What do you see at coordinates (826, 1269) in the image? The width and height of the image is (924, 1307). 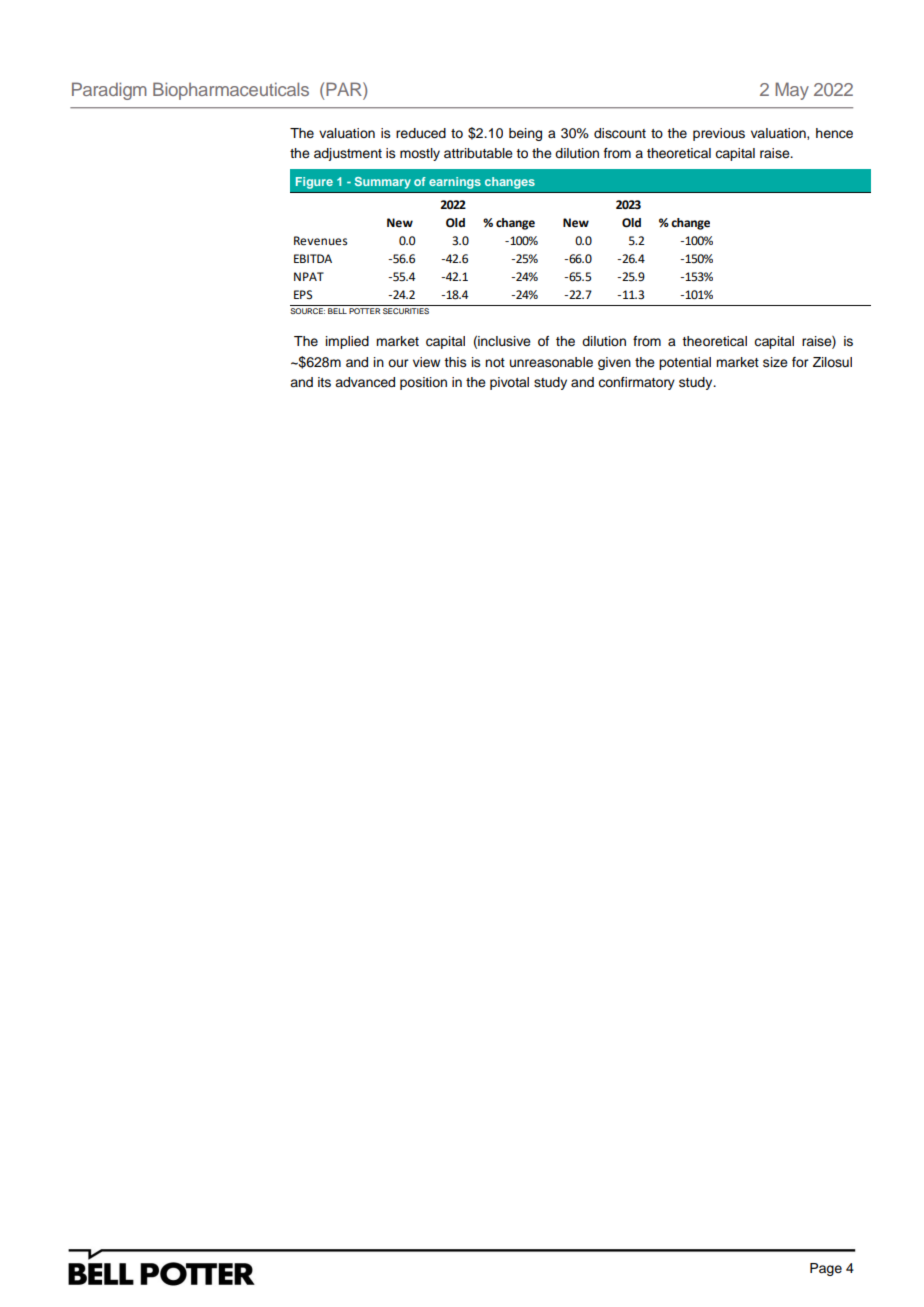 I see `Page` at bounding box center [826, 1269].
